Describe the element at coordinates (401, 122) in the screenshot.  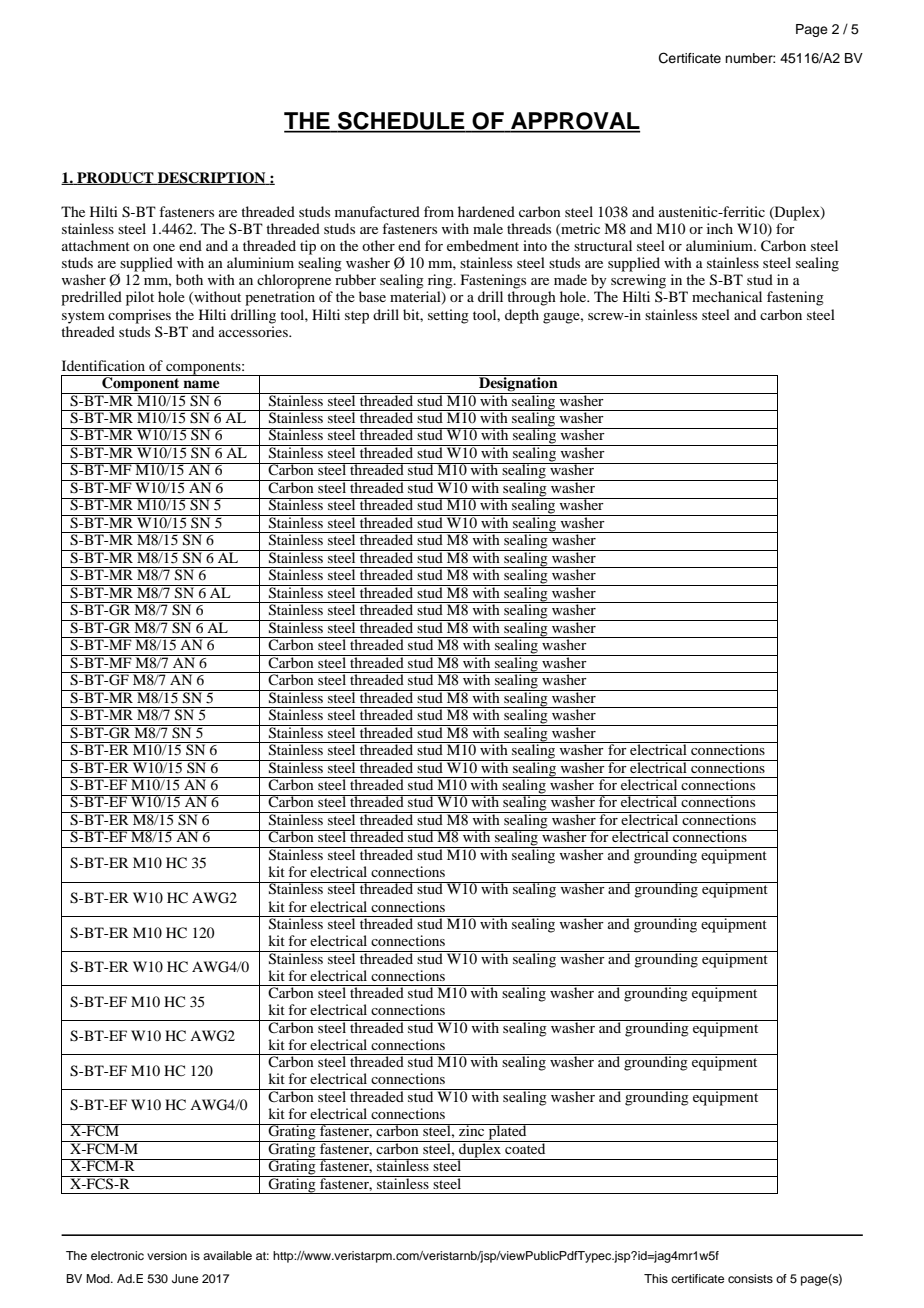
I see `SCHEDULE` at that location.
